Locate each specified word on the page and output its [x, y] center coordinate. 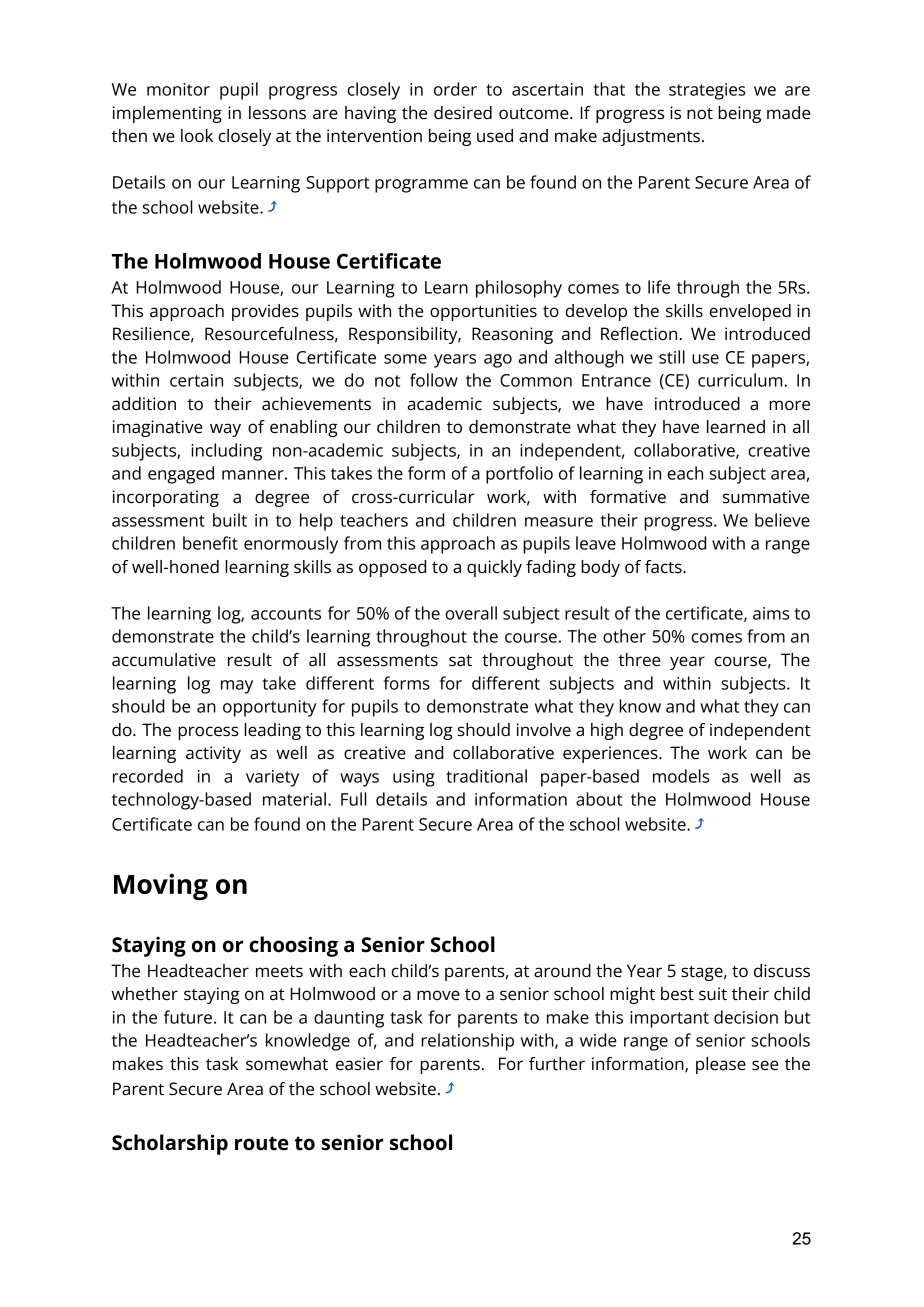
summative [766, 497]
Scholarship [170, 1144]
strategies [707, 91]
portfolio [519, 475]
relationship [467, 1042]
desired [463, 113]
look [197, 136]
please [721, 1065]
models [681, 776]
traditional [486, 776]
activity [213, 754]
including [226, 452]
